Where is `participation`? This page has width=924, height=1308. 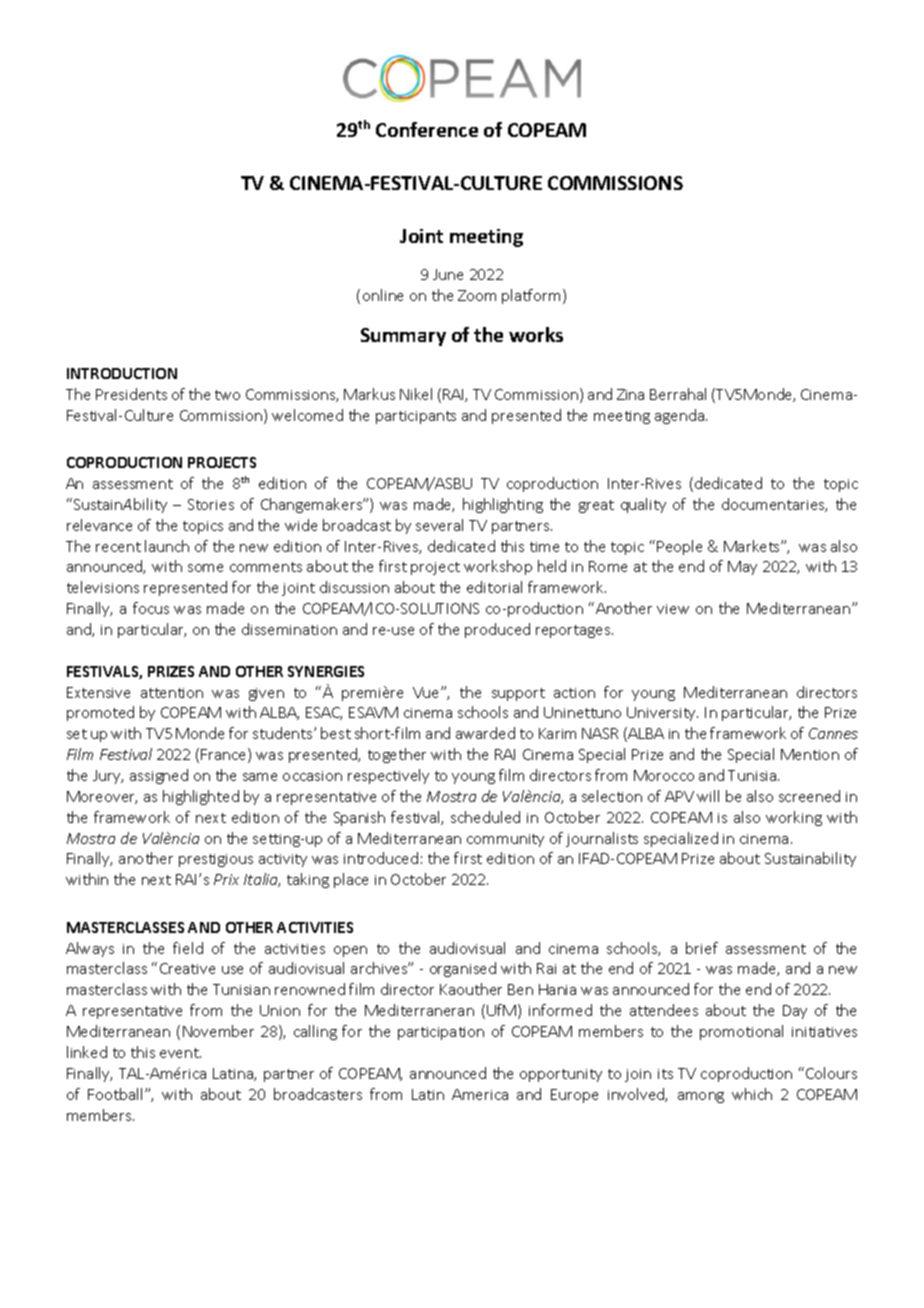 participation is located at coordinates (441, 1033).
